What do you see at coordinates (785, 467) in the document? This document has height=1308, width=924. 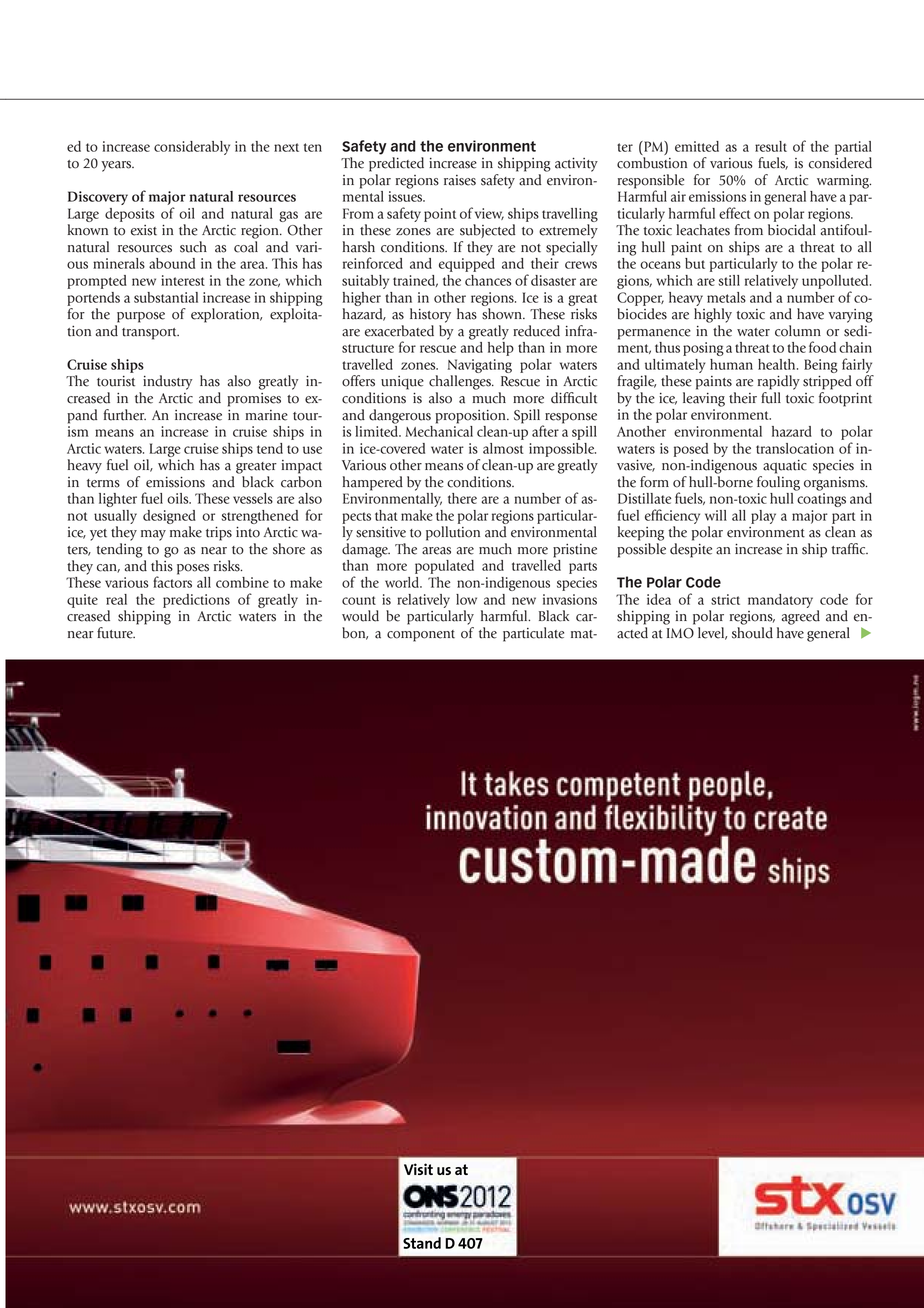 I see `aquatic` at bounding box center [785, 467].
